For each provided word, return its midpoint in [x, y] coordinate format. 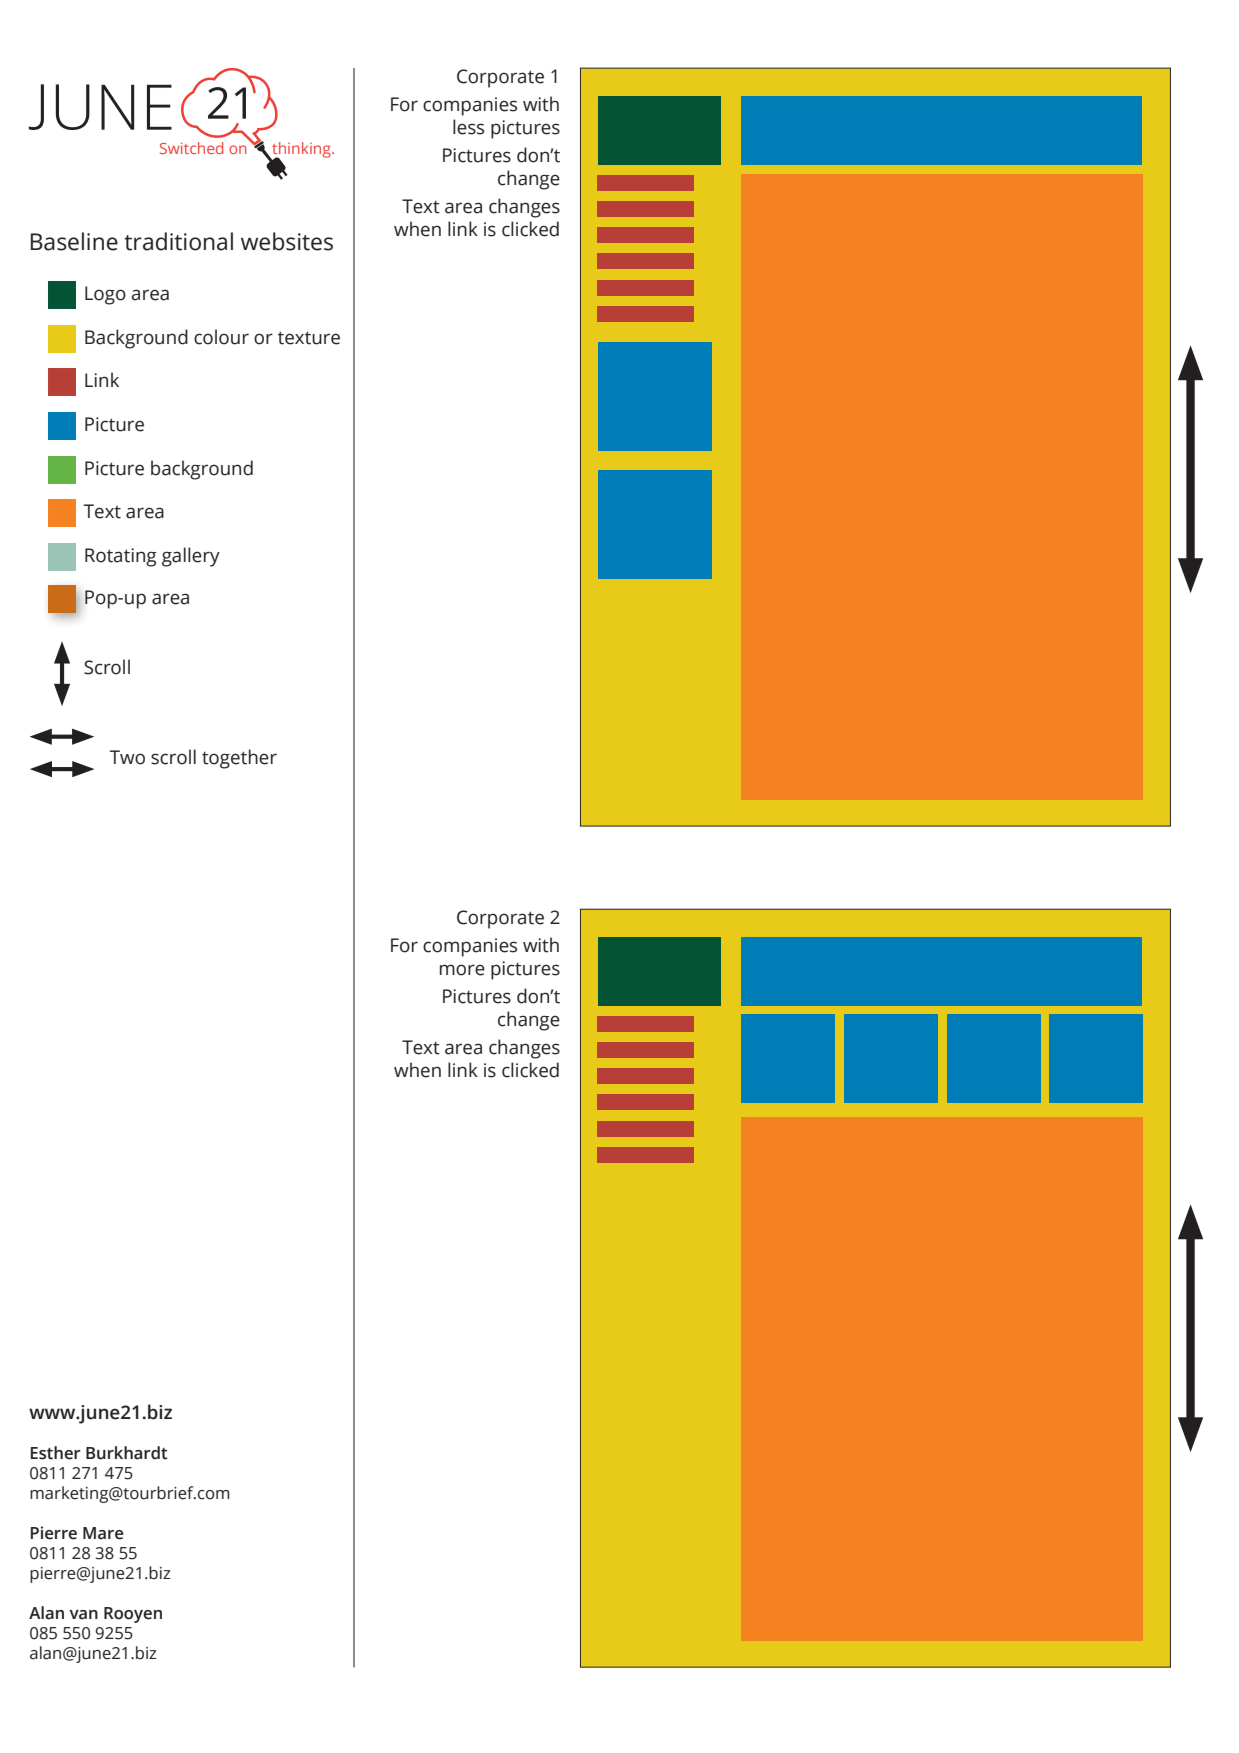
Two [127, 757]
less [468, 127]
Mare [103, 1533]
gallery [191, 557]
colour [221, 337]
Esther [55, 1453]
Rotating [121, 557]
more [462, 970]
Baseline [74, 241]
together [239, 759]
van [83, 1615]
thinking [301, 151]
